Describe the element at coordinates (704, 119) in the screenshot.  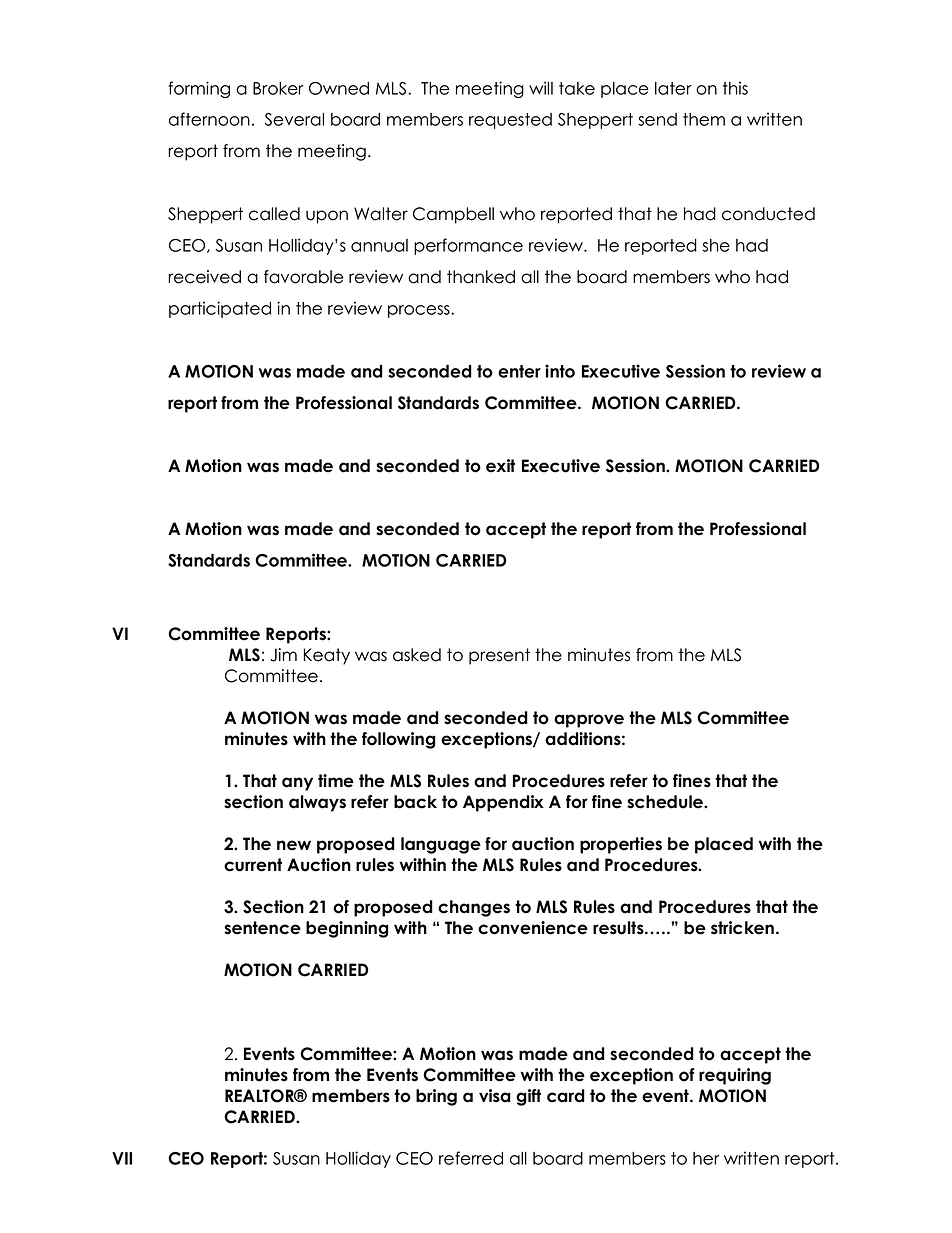
I see `them` at that location.
